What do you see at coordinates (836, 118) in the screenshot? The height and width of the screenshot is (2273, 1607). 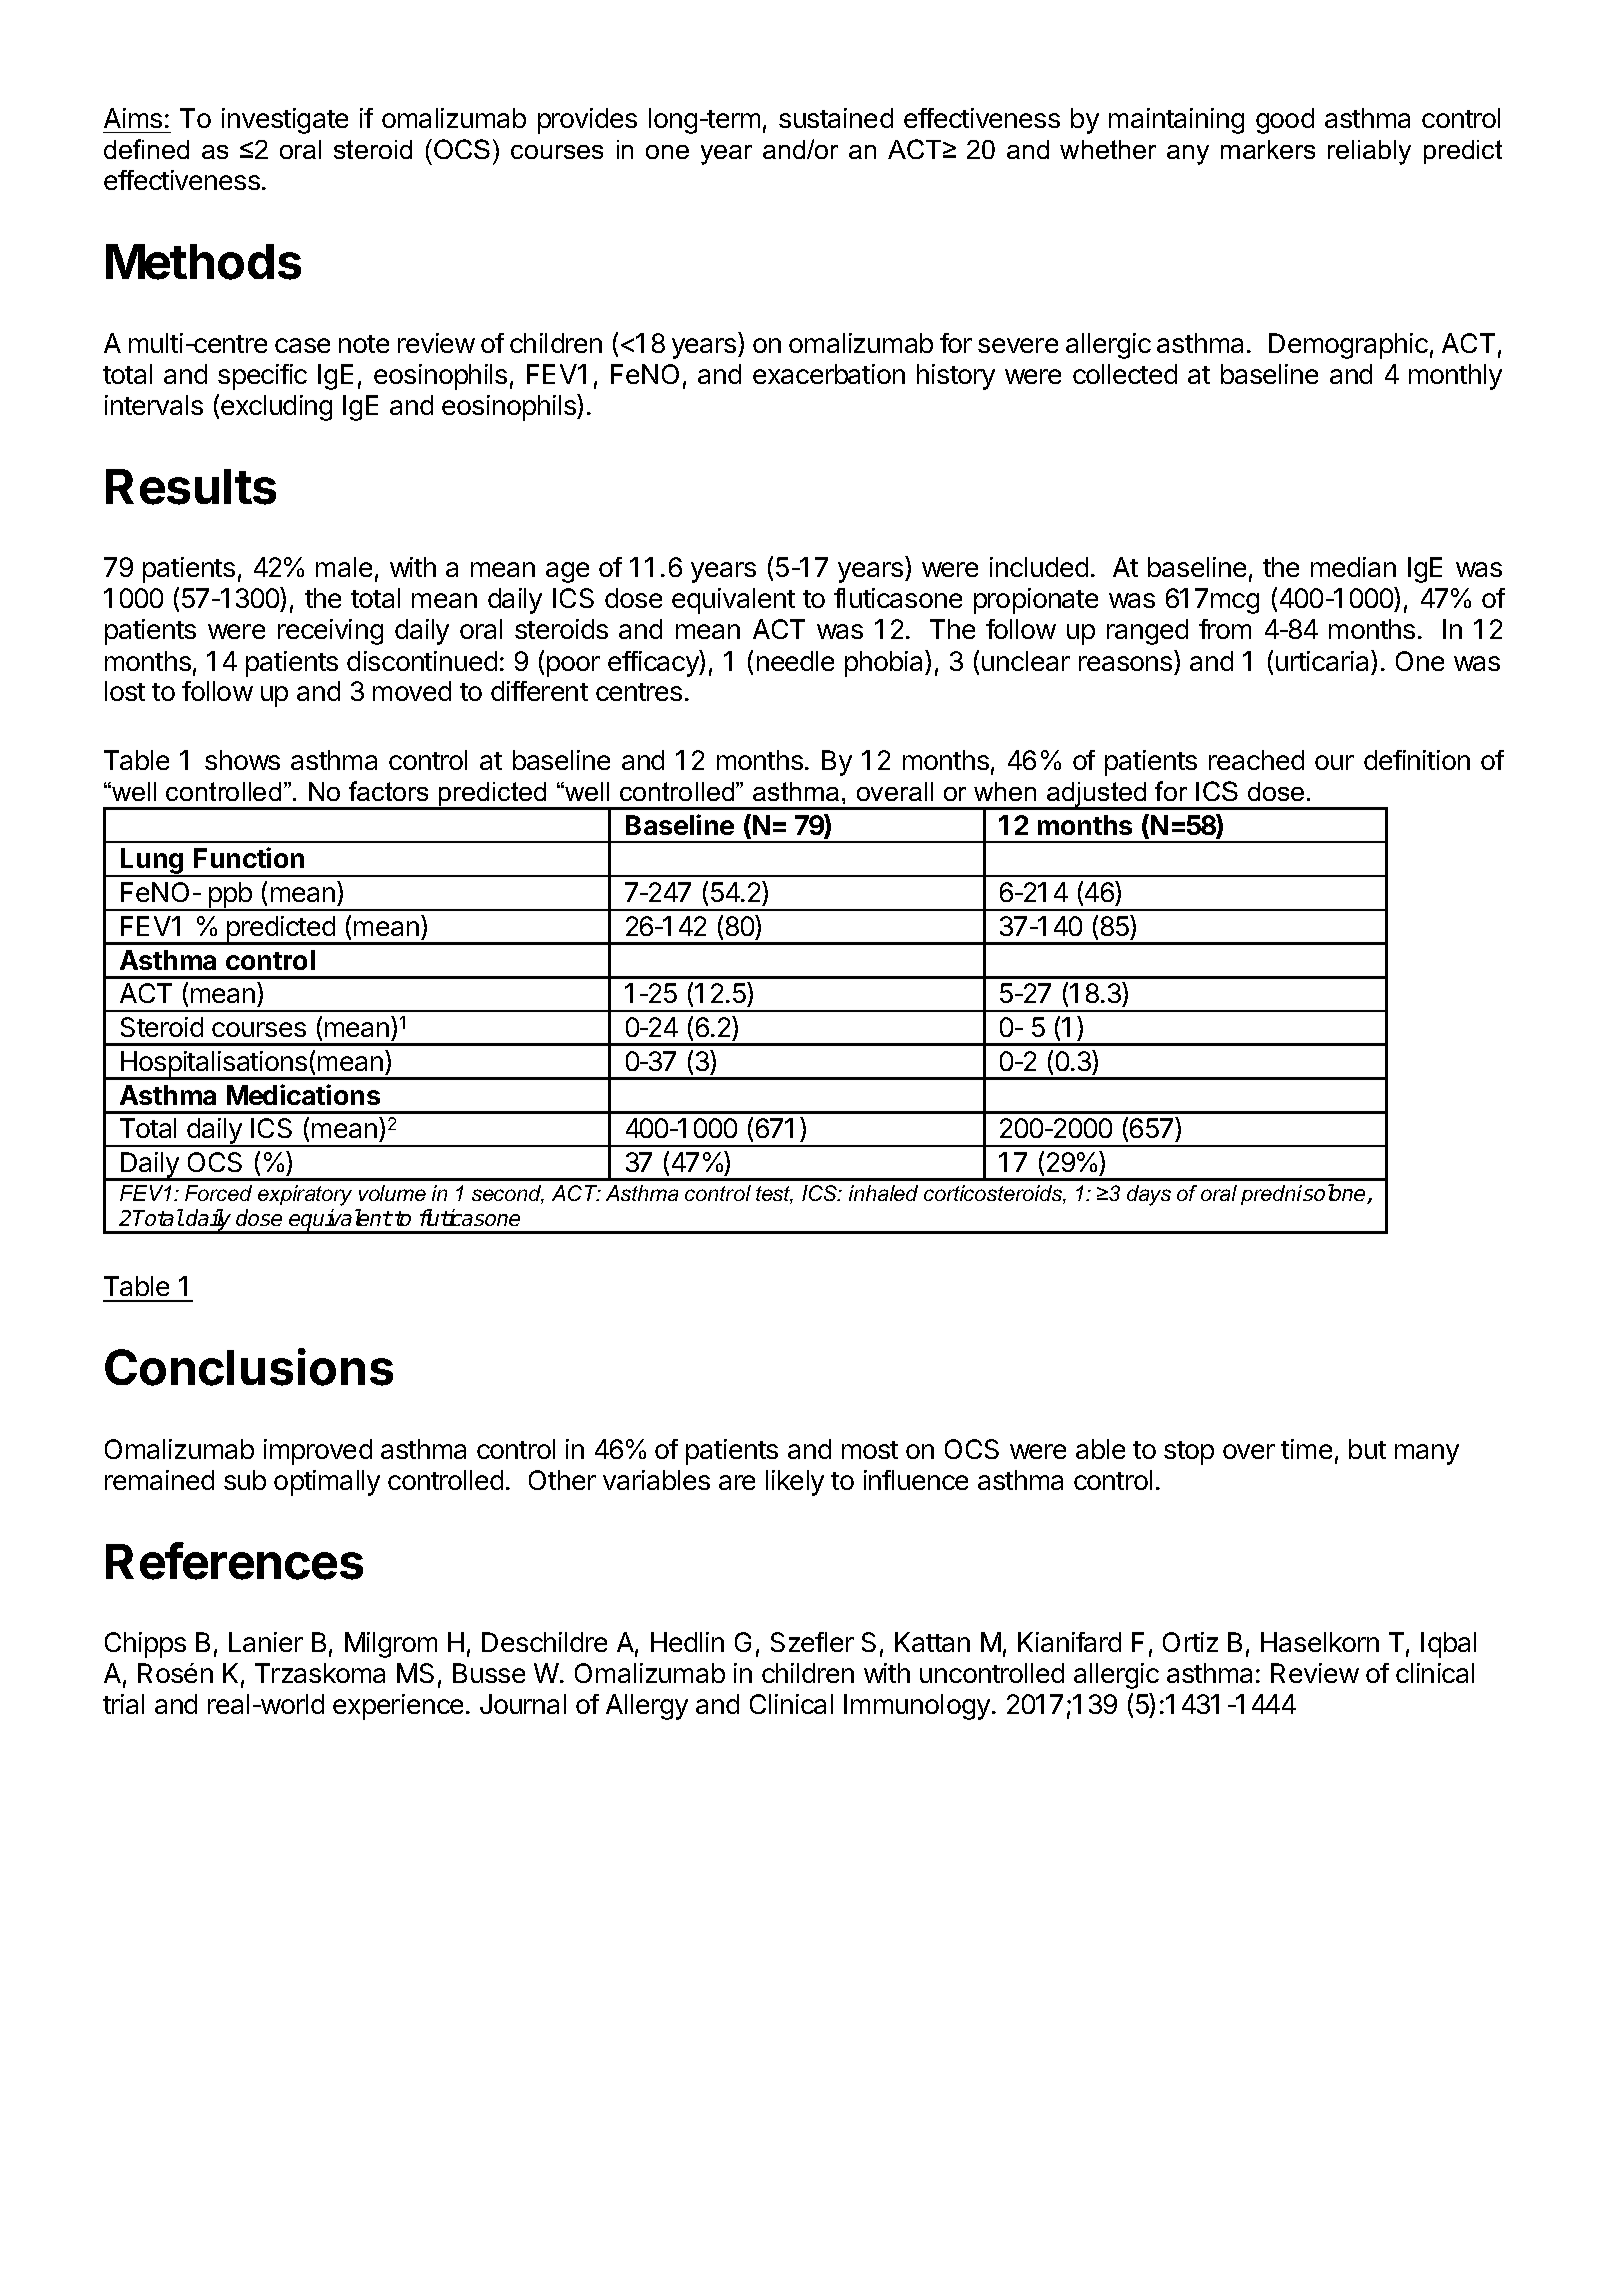 I see `sustained` at bounding box center [836, 118].
